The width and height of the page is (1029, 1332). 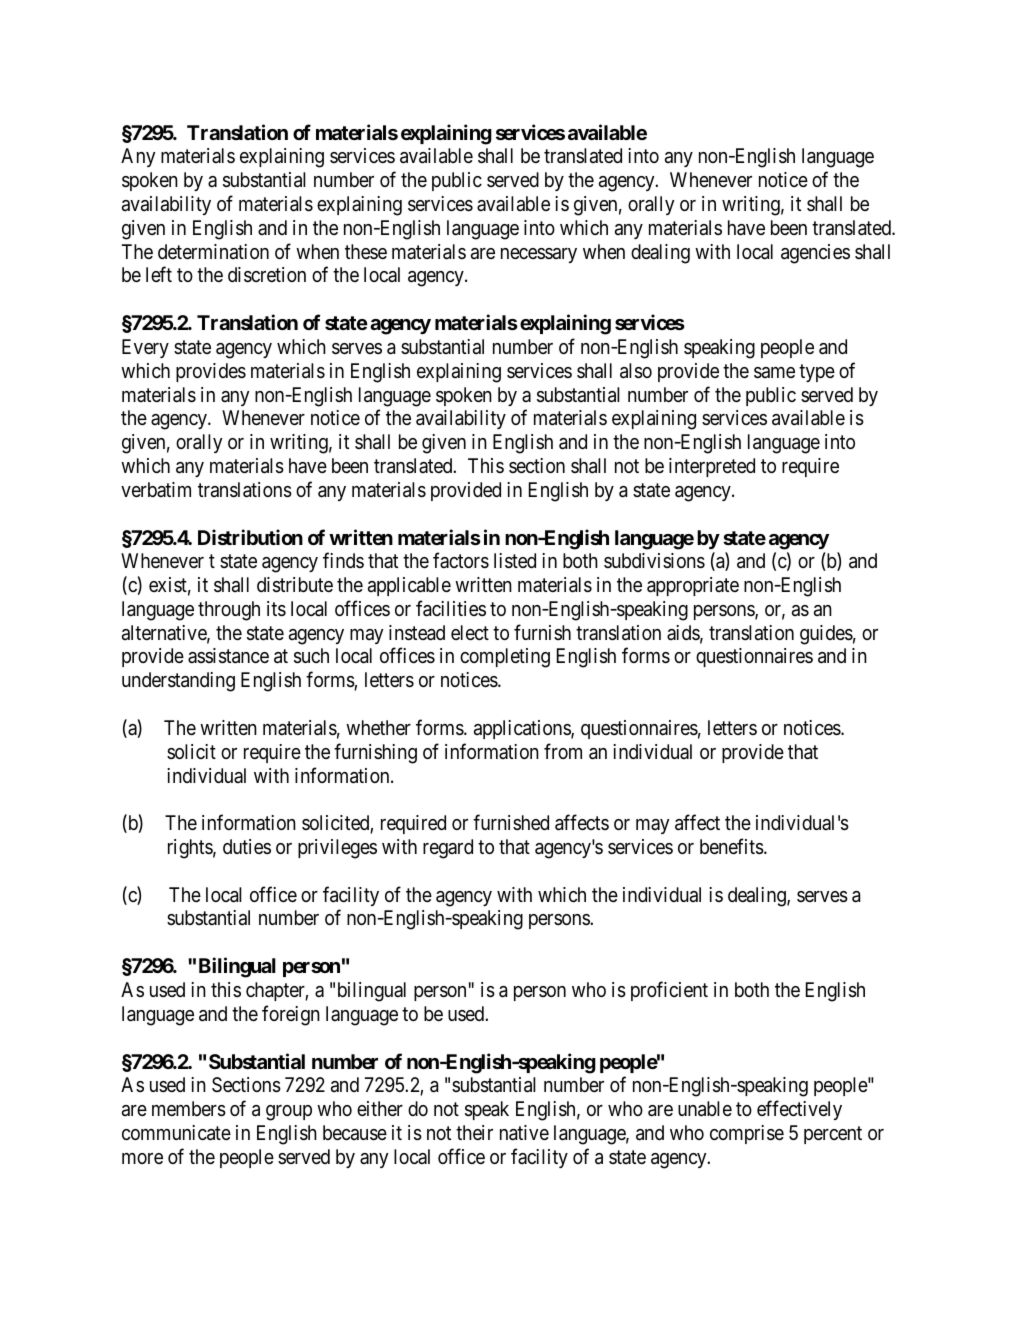 What do you see at coordinates (176, 1133) in the page?
I see `communicate` at bounding box center [176, 1133].
